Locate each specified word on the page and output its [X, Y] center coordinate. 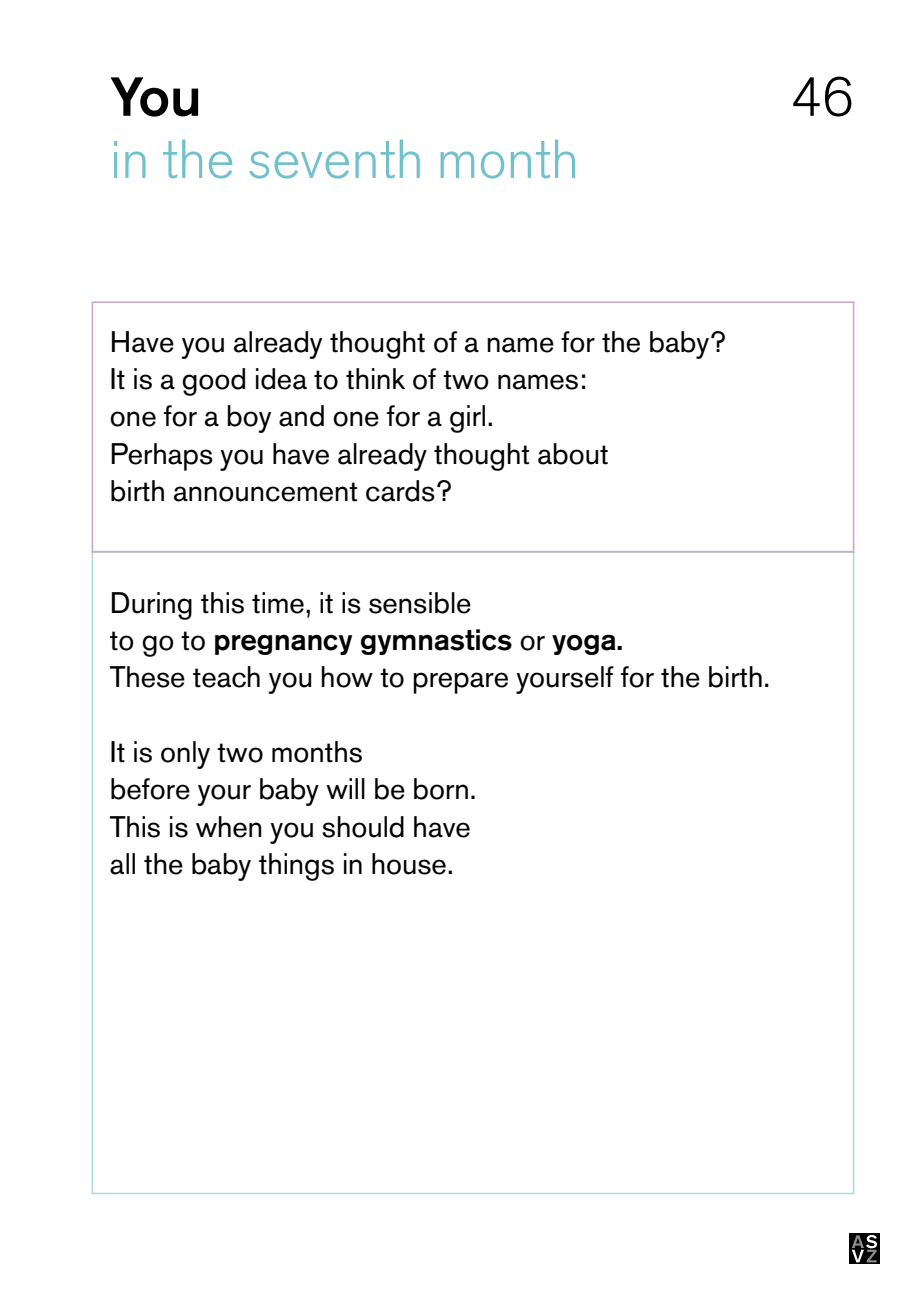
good [213, 382]
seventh [335, 159]
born [441, 789]
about [573, 454]
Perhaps [162, 457]
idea [281, 379]
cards [400, 491]
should [363, 827]
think [375, 379]
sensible [420, 603]
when [229, 827]
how [347, 677]
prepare [460, 683]
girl [467, 419]
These [147, 677]
